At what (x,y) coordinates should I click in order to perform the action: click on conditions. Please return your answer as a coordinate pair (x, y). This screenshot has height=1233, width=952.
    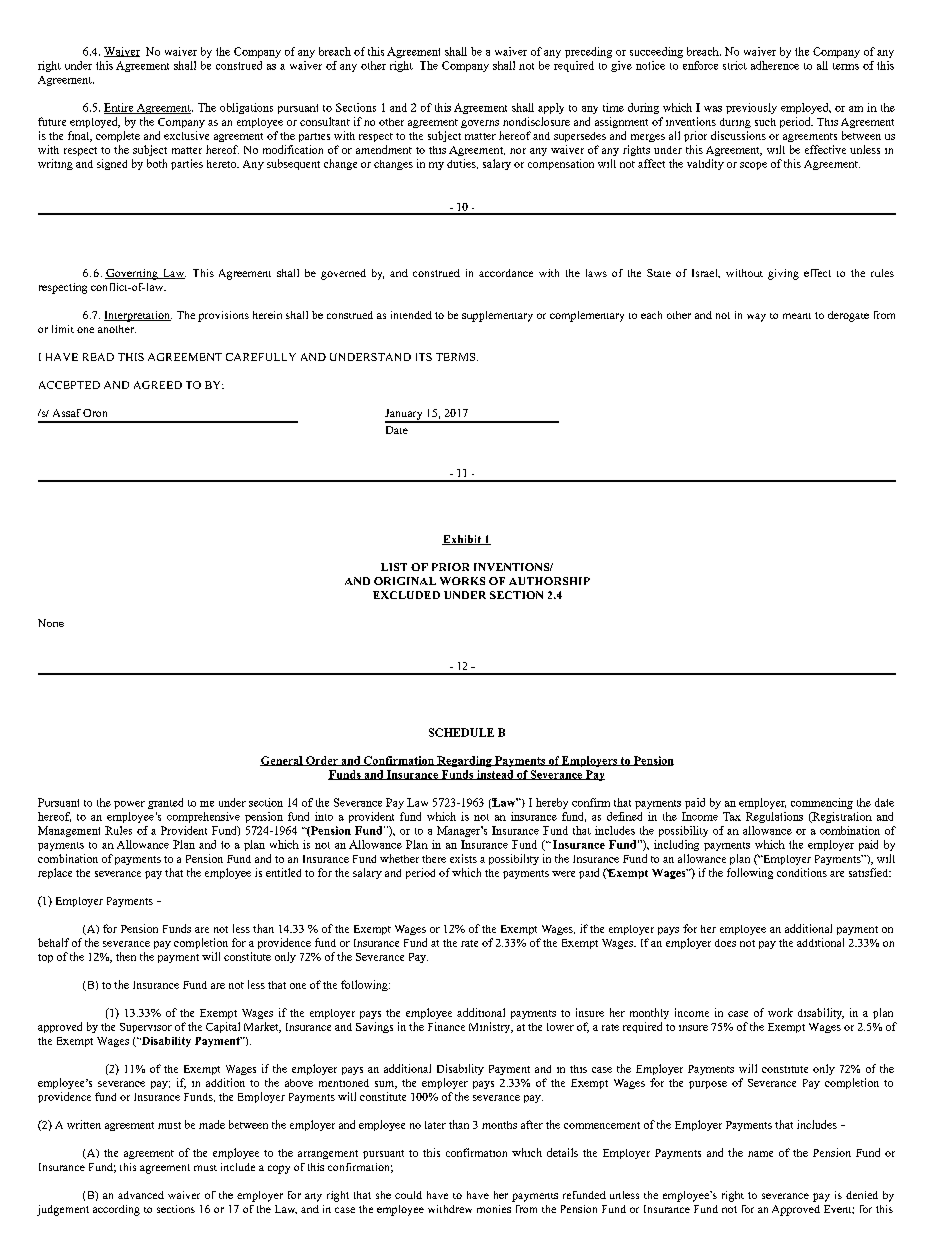
    Looking at the image, I should click on (802, 872).
